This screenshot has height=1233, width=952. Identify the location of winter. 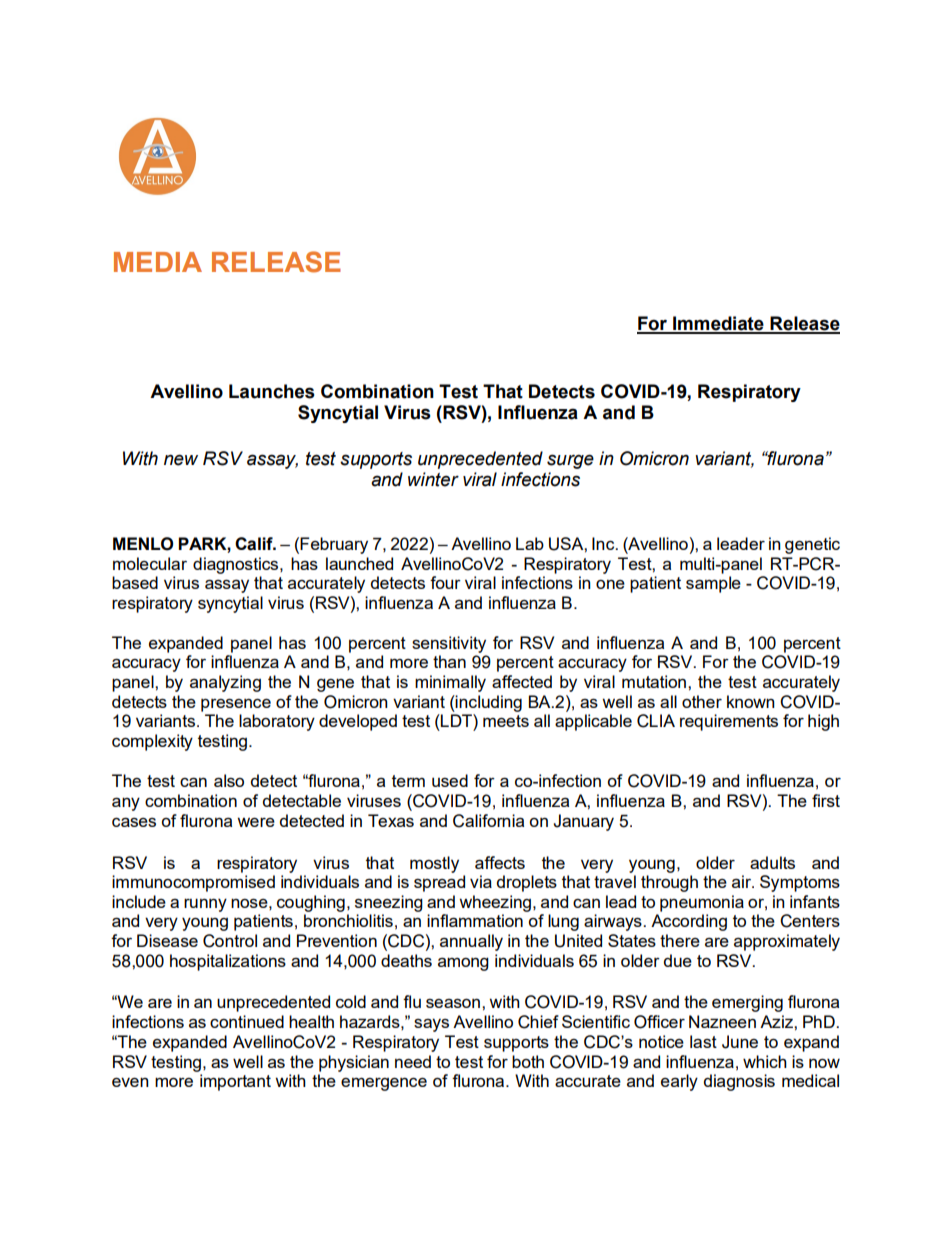
(433, 479).
